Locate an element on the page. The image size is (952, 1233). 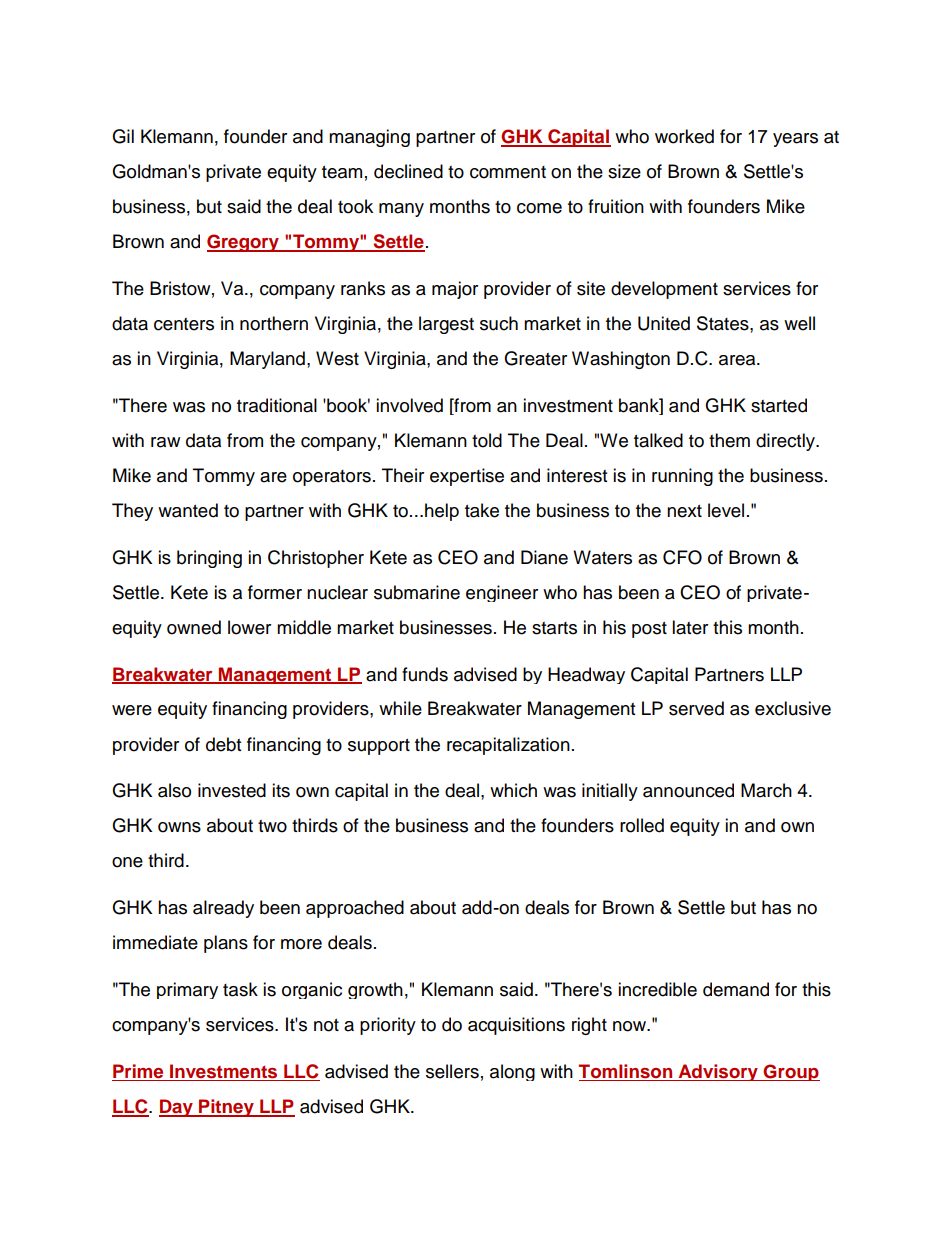
later is located at coordinates (690, 627).
